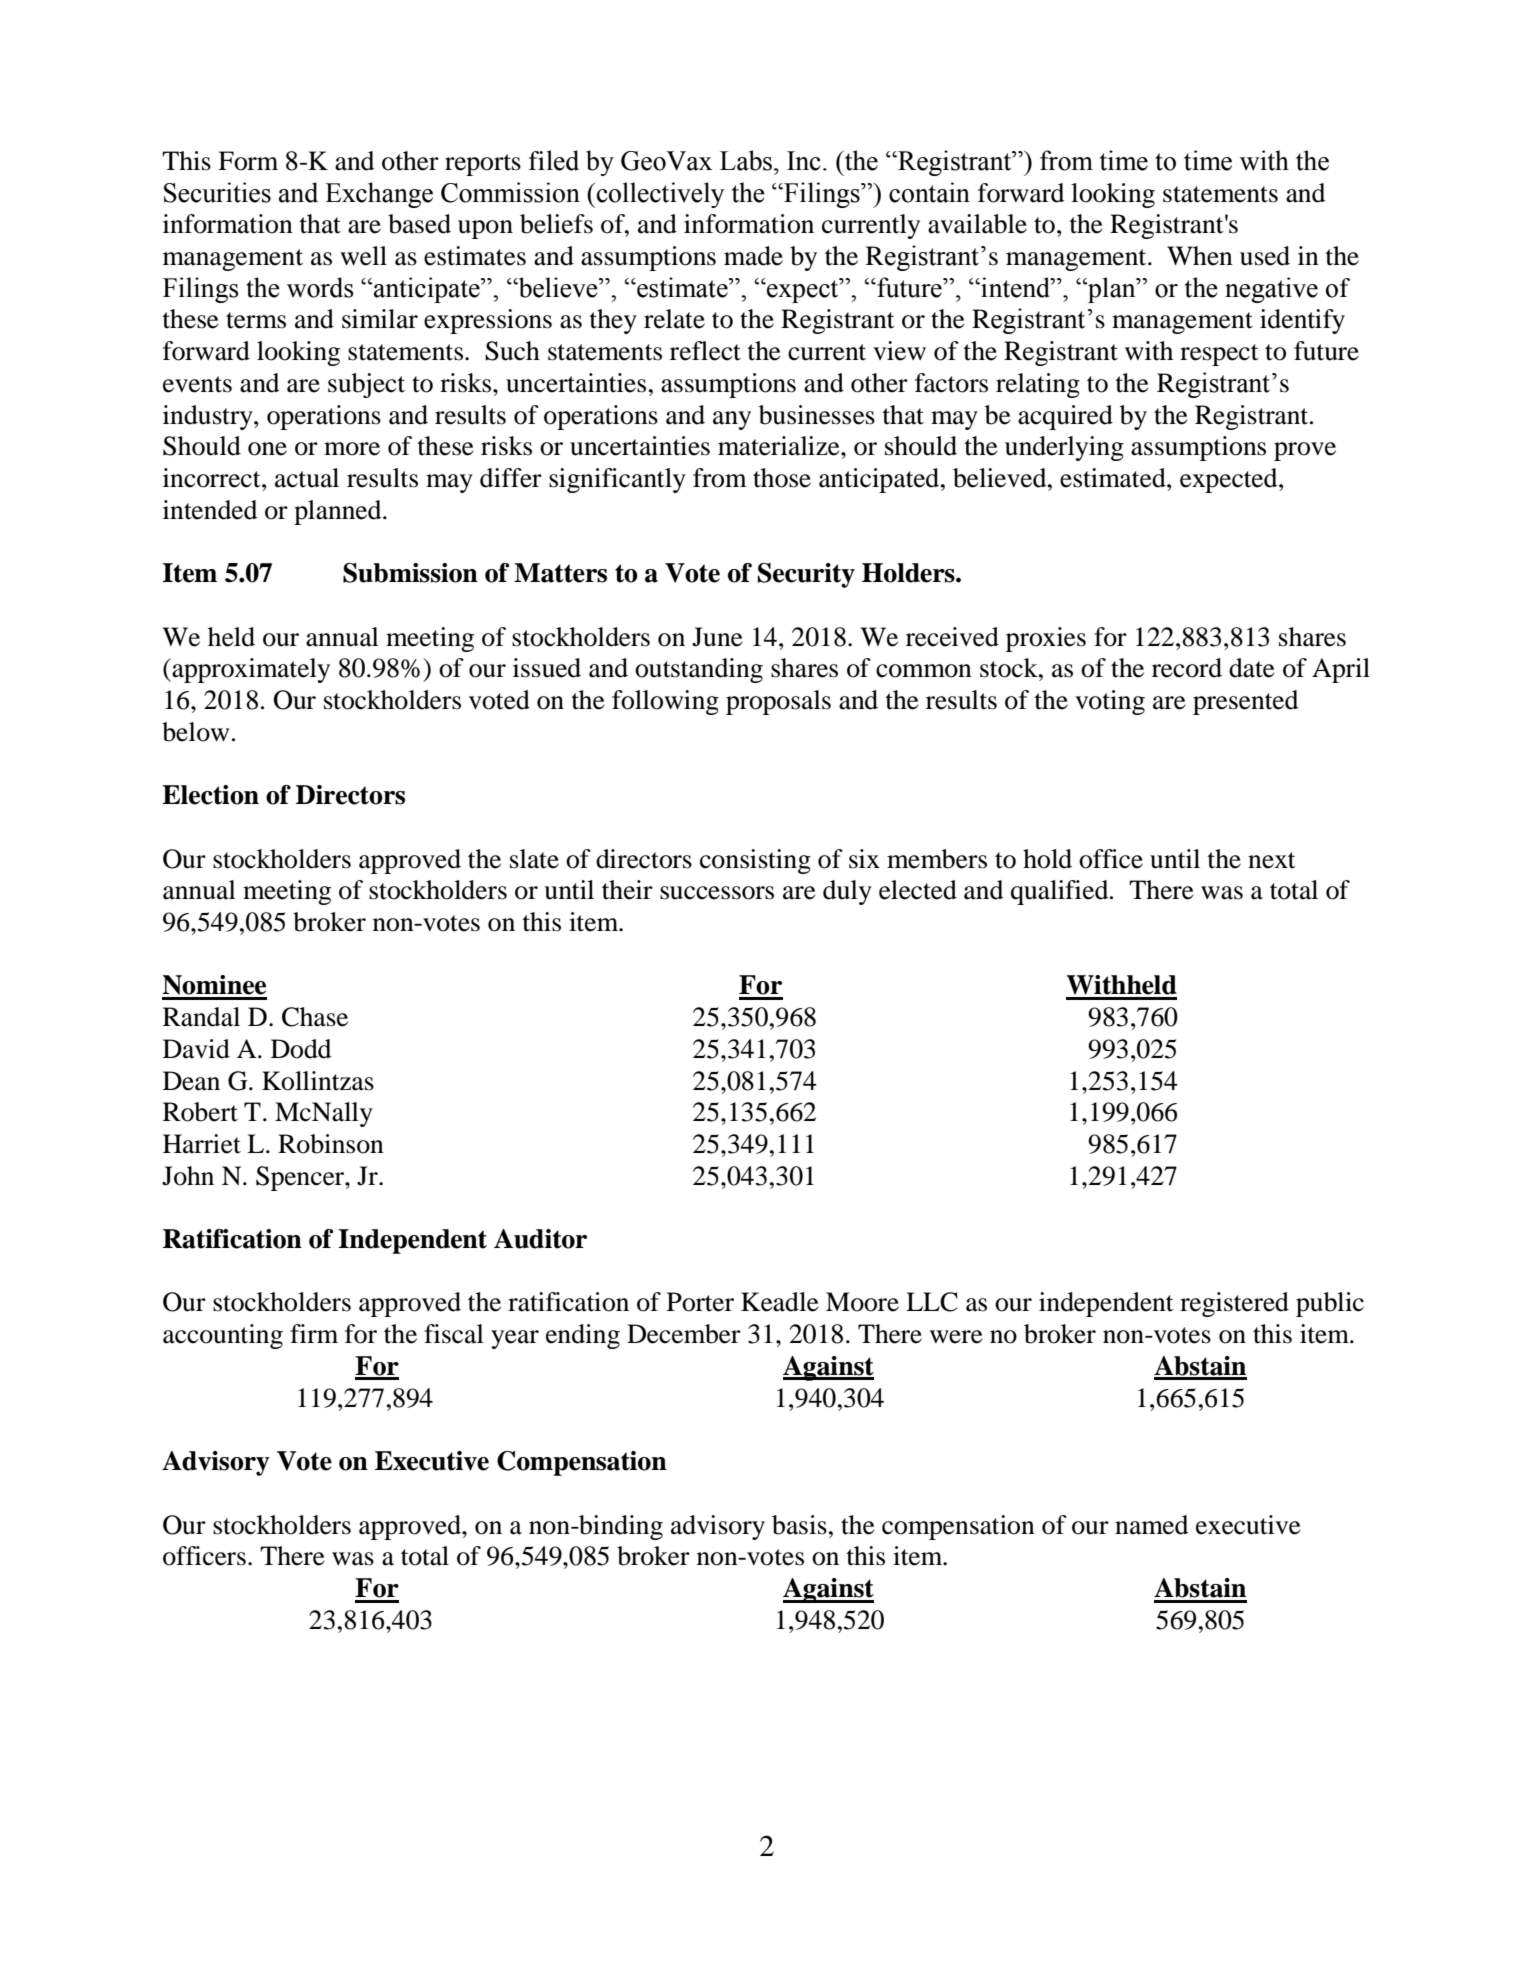 The image size is (1534, 1985). What do you see at coordinates (755, 861) in the screenshot?
I see `consisting` at bounding box center [755, 861].
